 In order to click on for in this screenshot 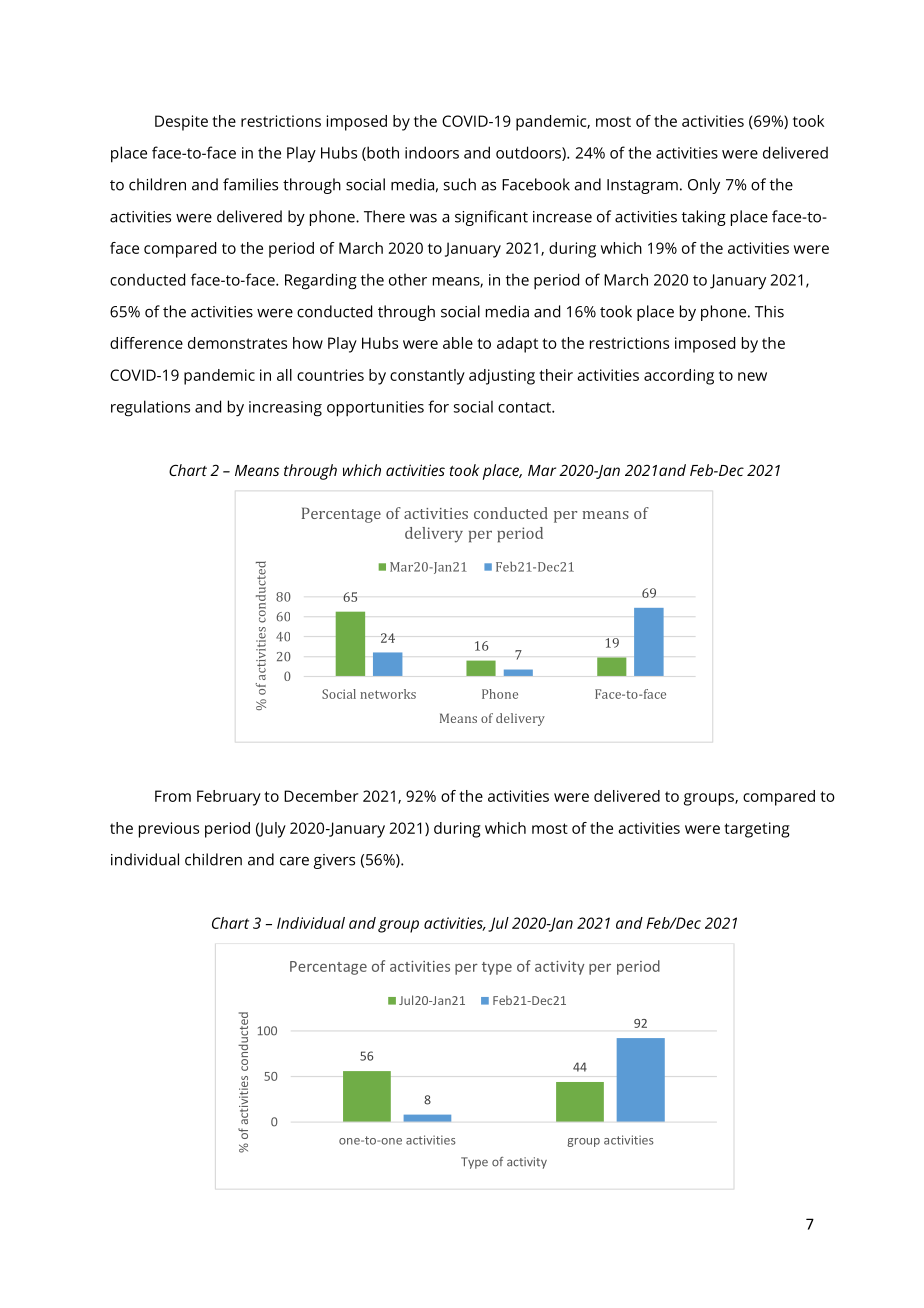, I will do `click(438, 406)`.
